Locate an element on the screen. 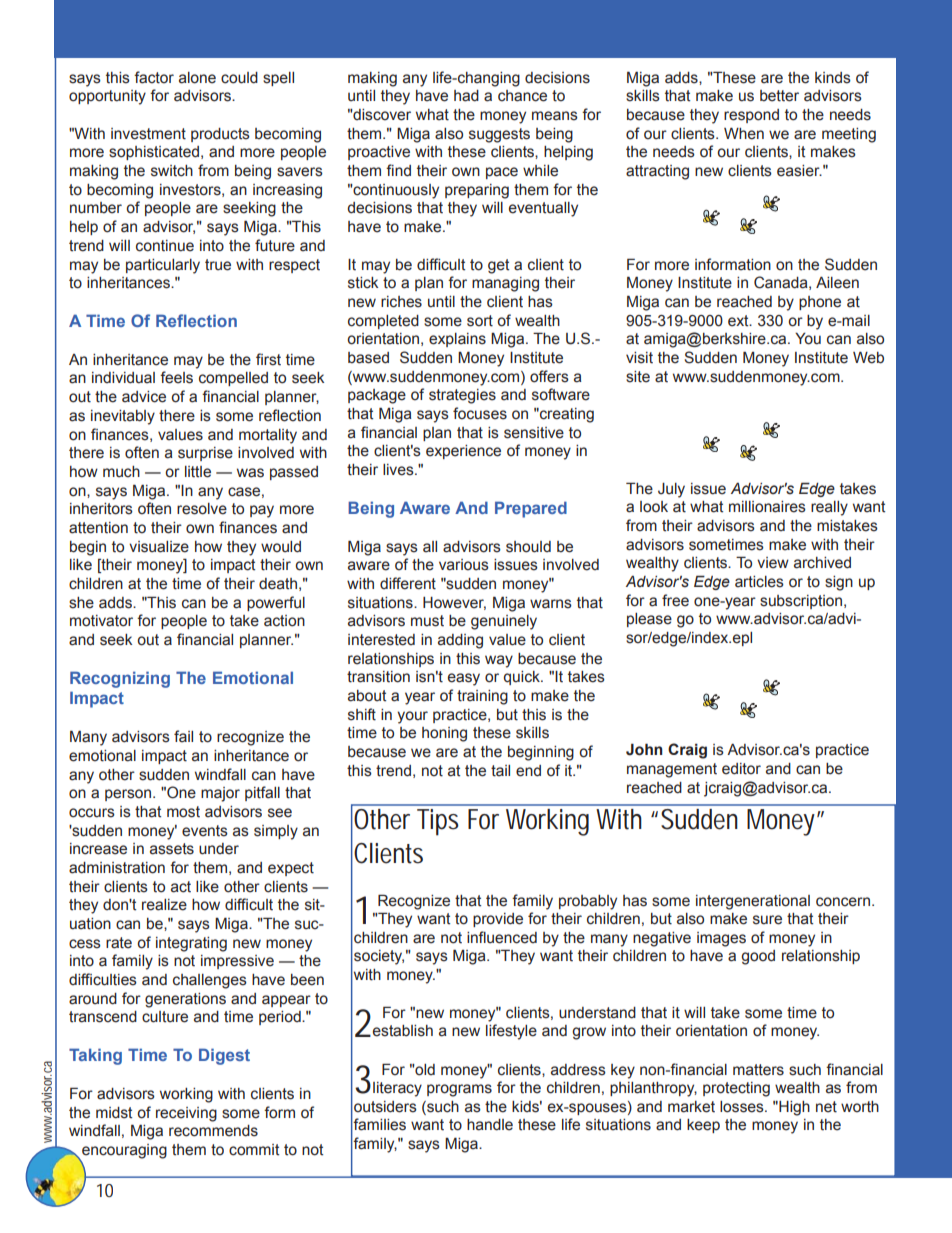 The width and height of the screenshot is (952, 1233). receiving is located at coordinates (186, 1114).
